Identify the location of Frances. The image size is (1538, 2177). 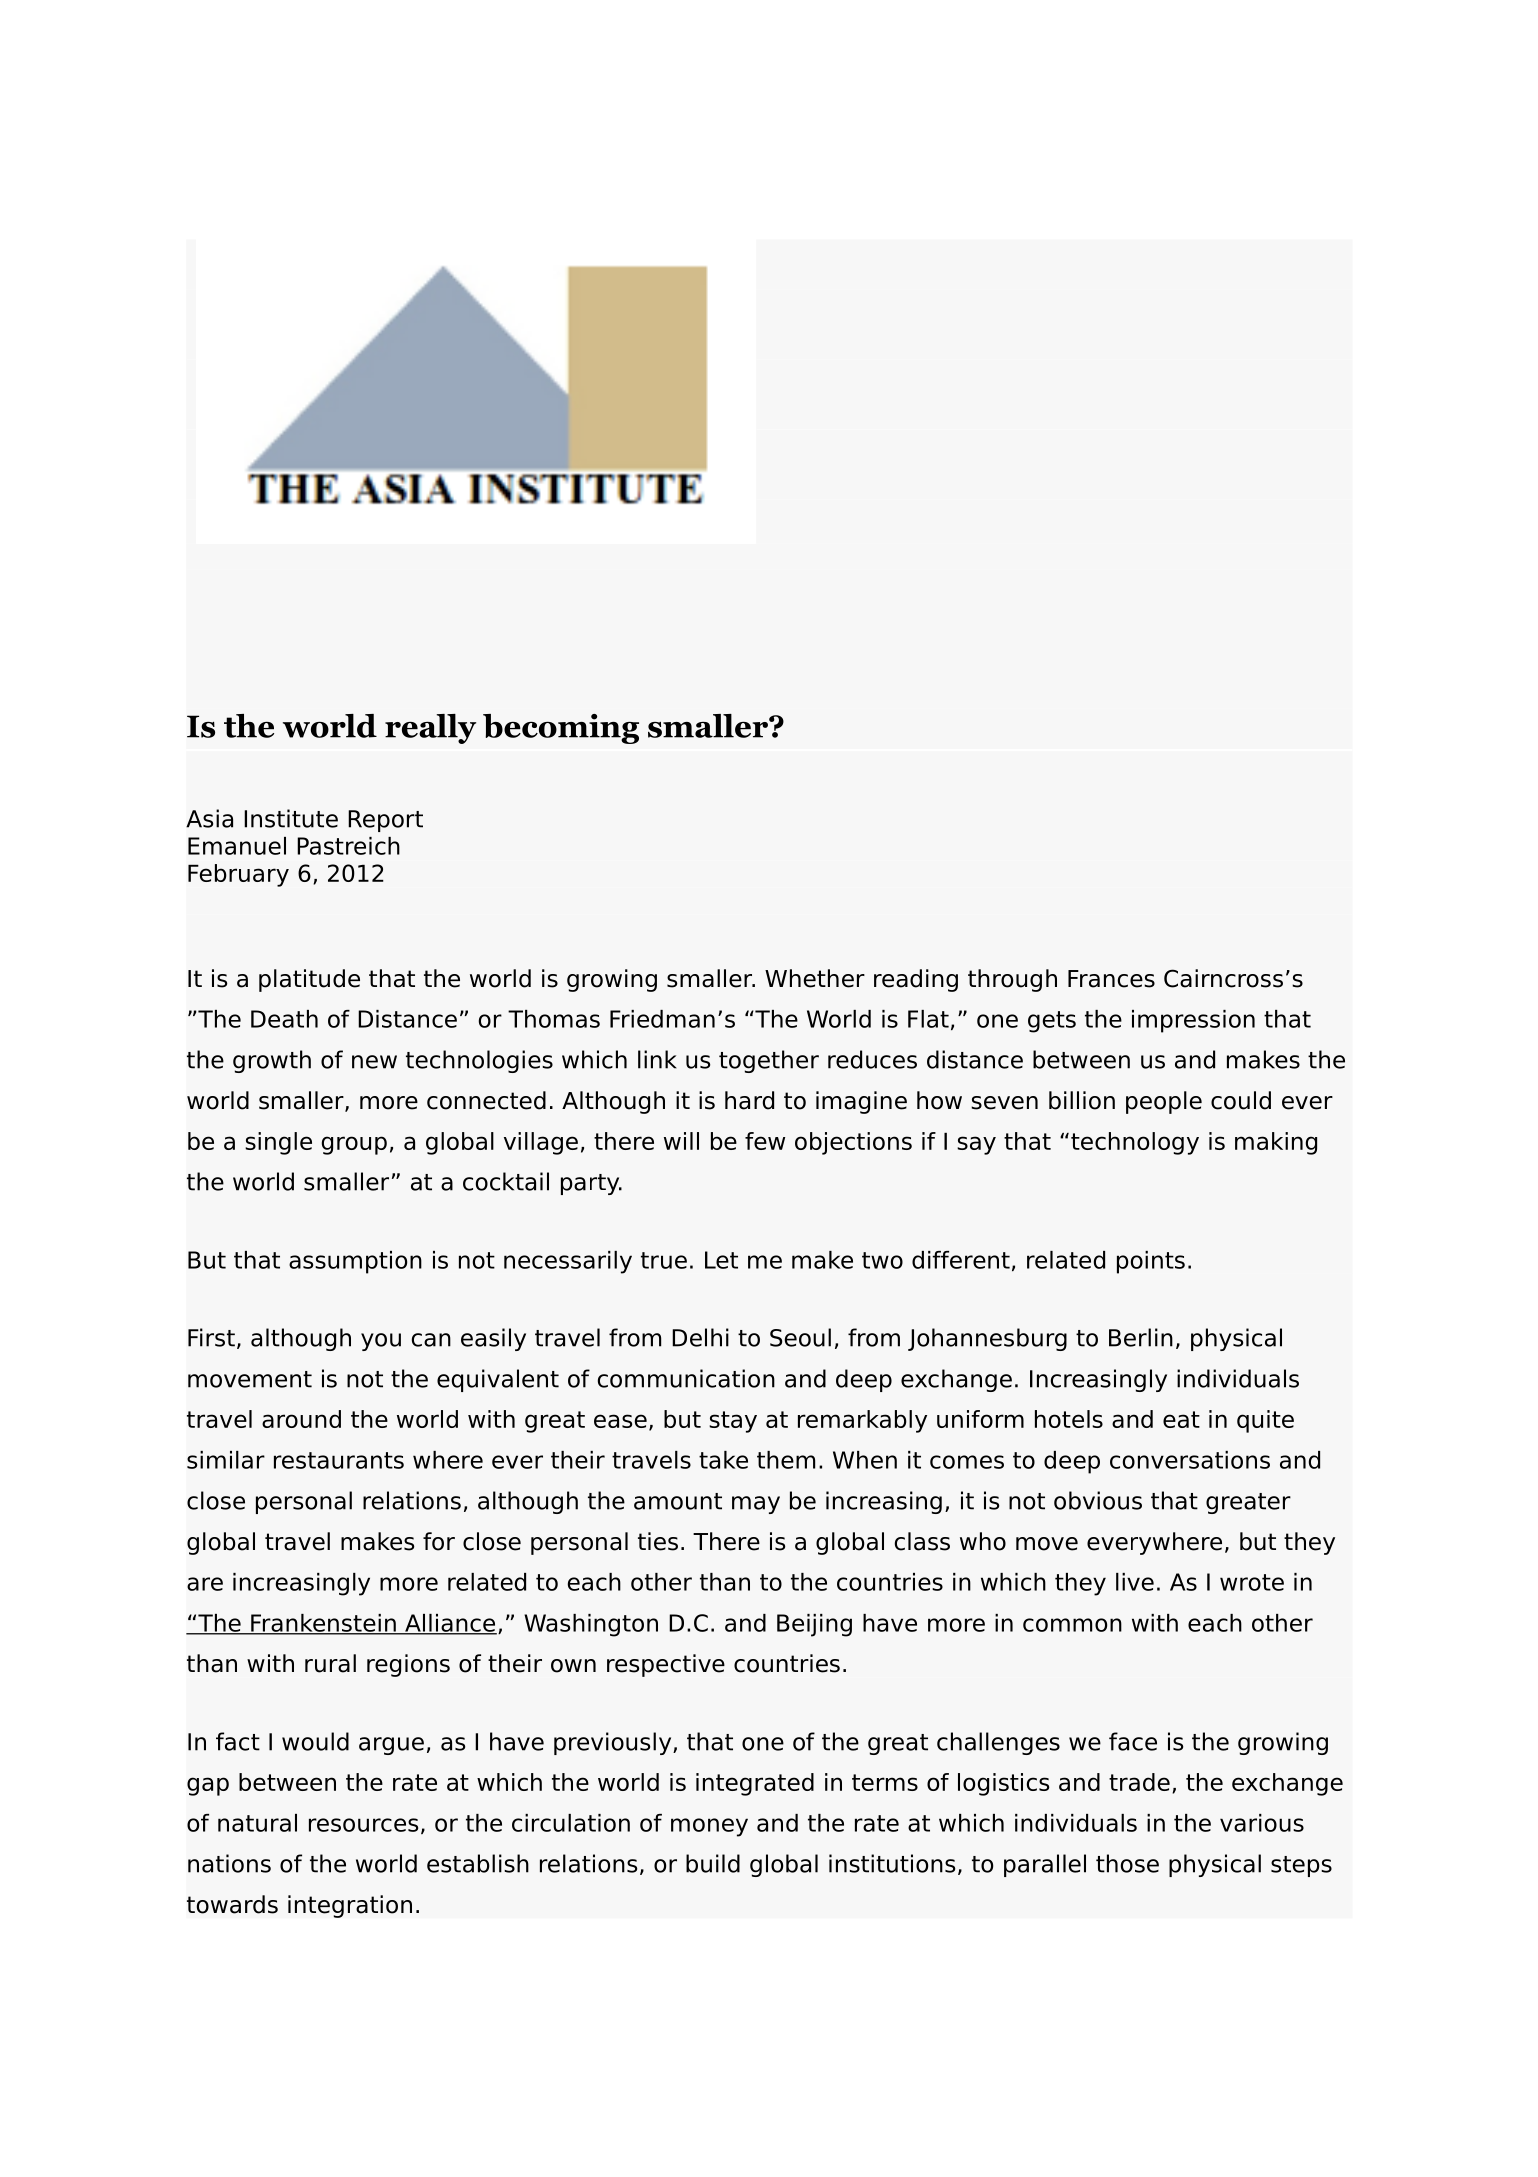
(1111, 979).
